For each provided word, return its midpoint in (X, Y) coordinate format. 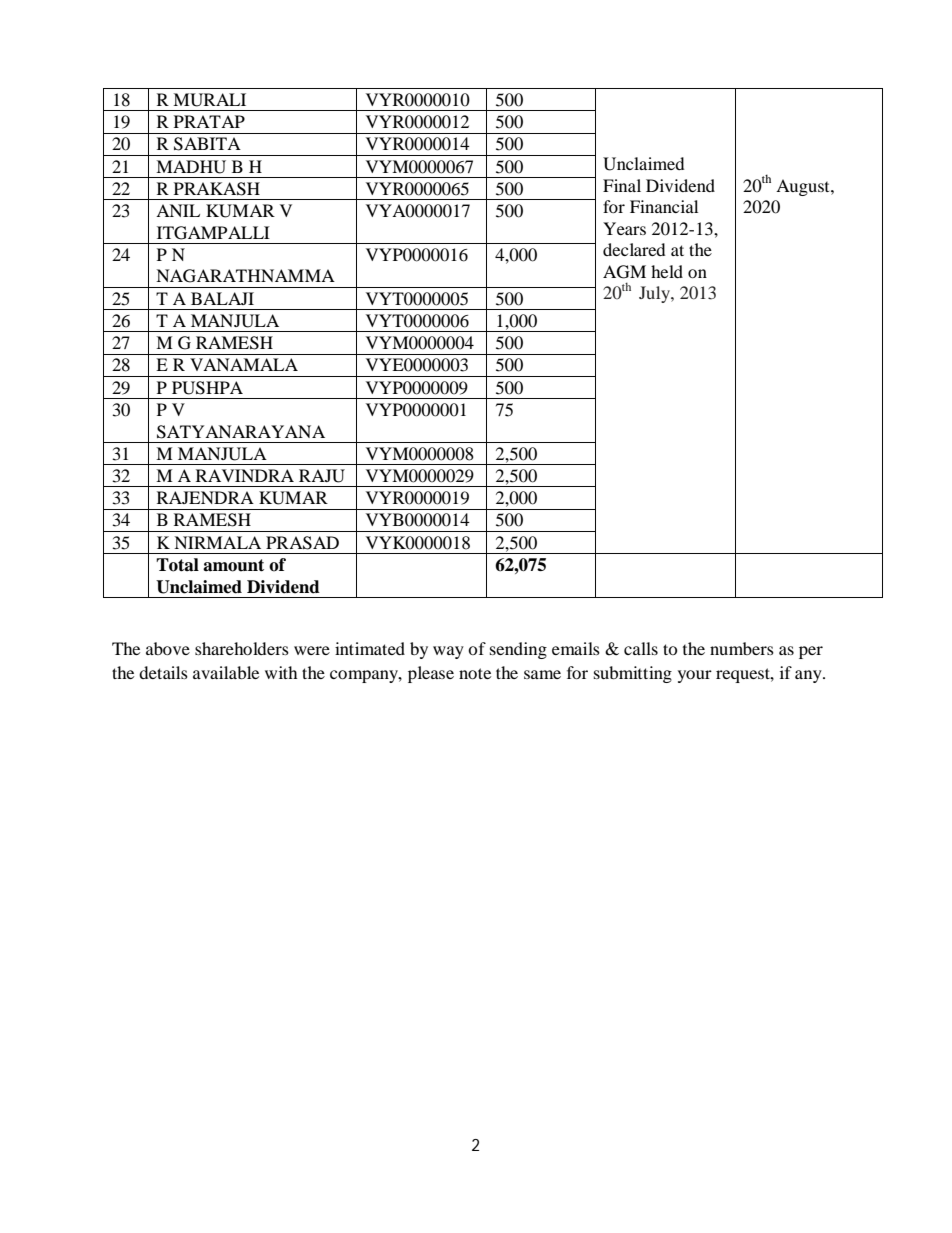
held (667, 271)
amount (233, 565)
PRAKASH (217, 189)
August (804, 187)
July (655, 294)
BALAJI (222, 298)
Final (622, 185)
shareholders (242, 648)
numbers (742, 648)
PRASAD (302, 543)
